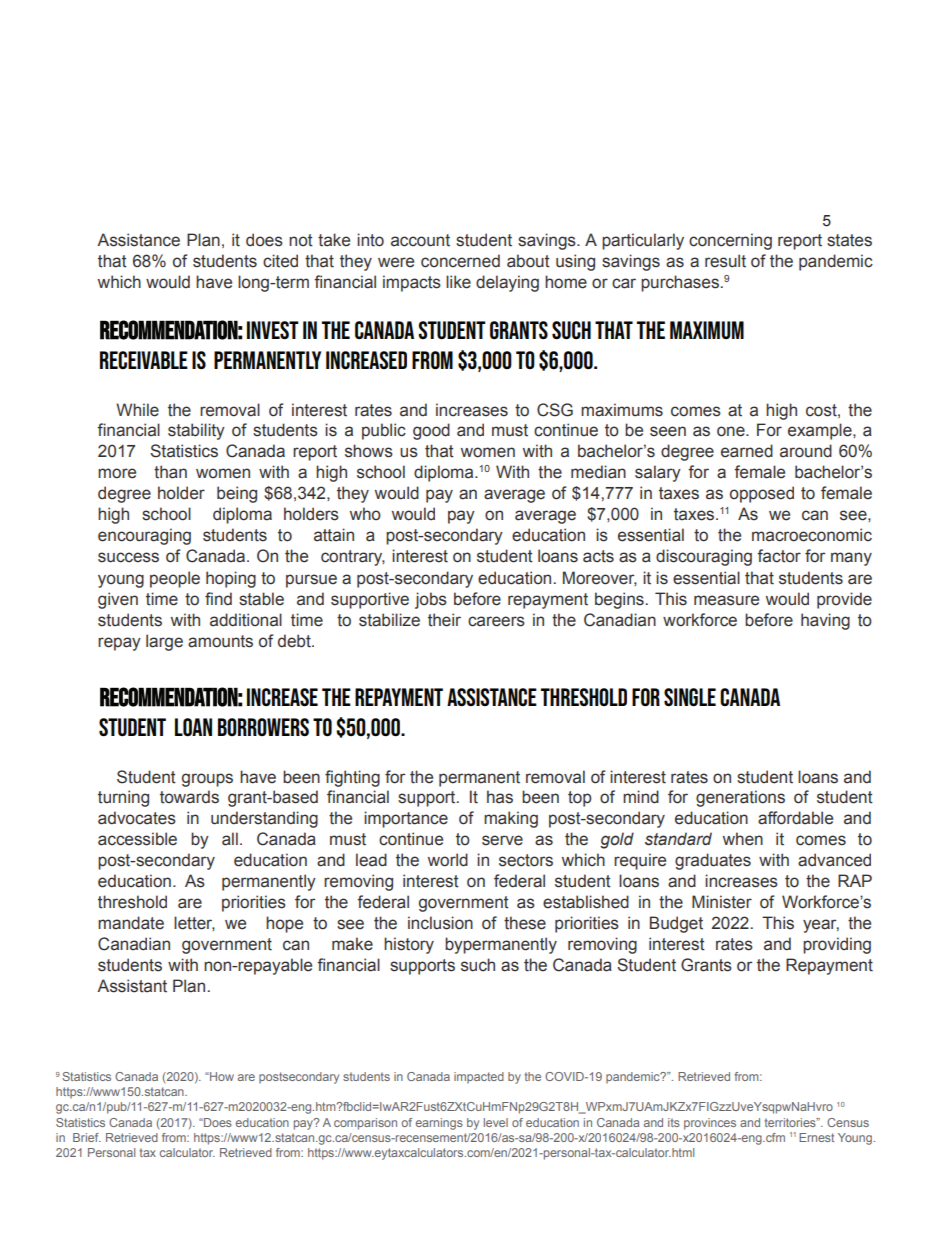 This screenshot has width=952, height=1233. Describe the element at coordinates (87, 1137) in the screenshot. I see `Brief` at that location.
